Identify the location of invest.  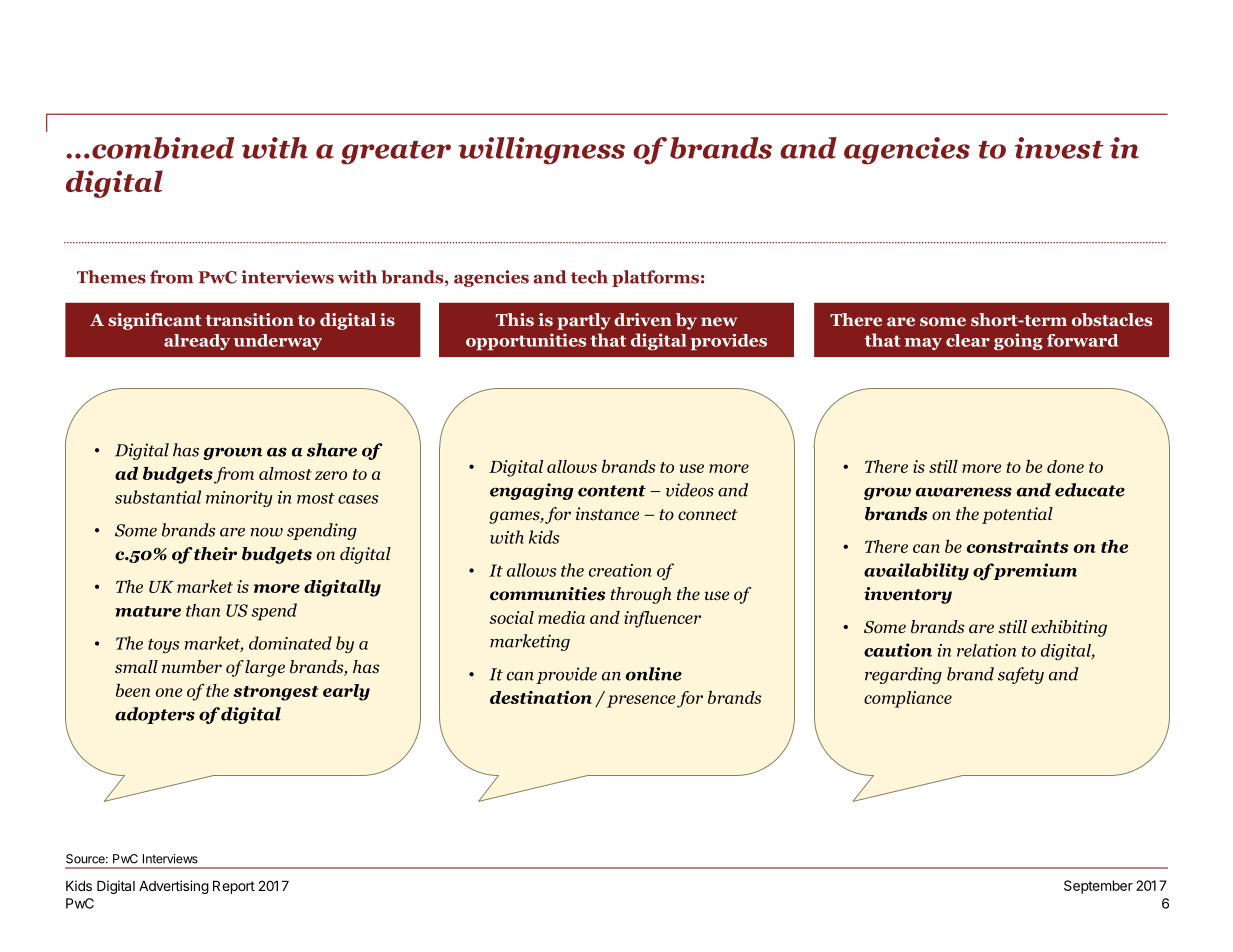
(1059, 148).
